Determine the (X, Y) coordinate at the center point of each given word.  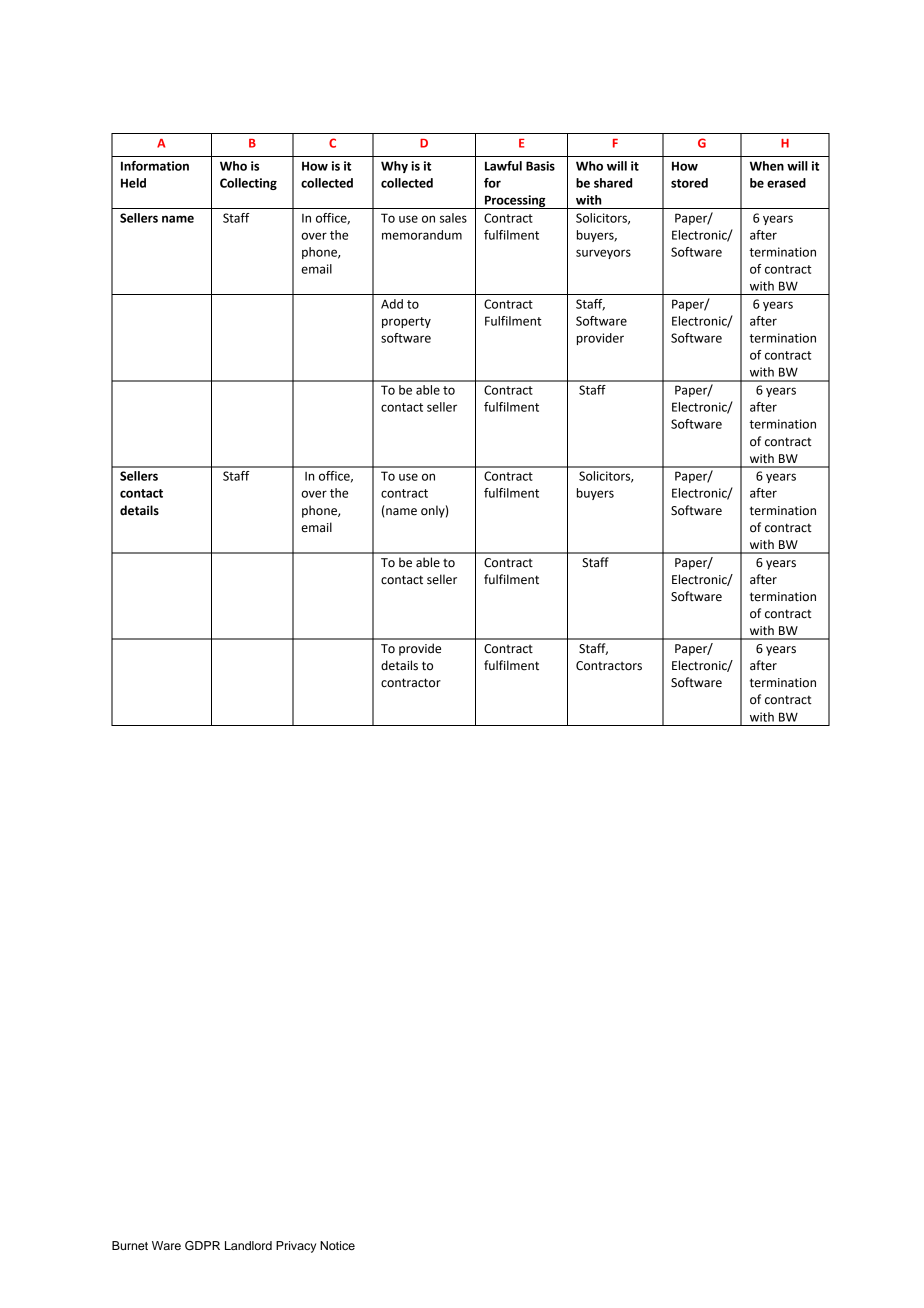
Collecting (248, 184)
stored (689, 183)
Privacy (296, 1247)
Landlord (248, 1245)
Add (392, 304)
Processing (515, 202)
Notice (337, 1245)
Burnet (130, 1245)
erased (786, 183)
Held (133, 183)
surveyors (603, 254)
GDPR (202, 1246)
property (406, 322)
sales (453, 218)
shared (613, 183)
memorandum (422, 235)
